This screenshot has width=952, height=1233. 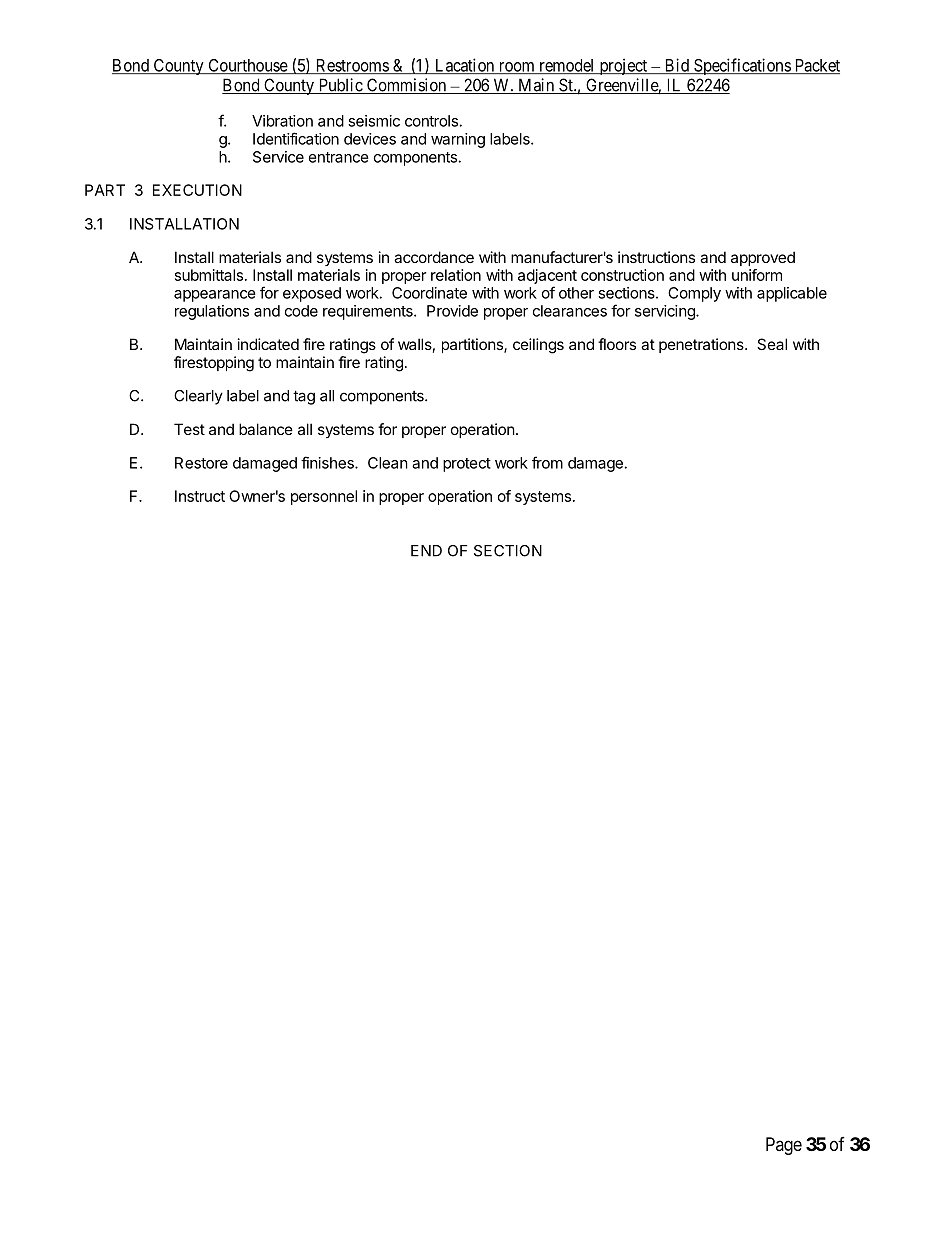 I want to click on finishes, so click(x=328, y=462).
